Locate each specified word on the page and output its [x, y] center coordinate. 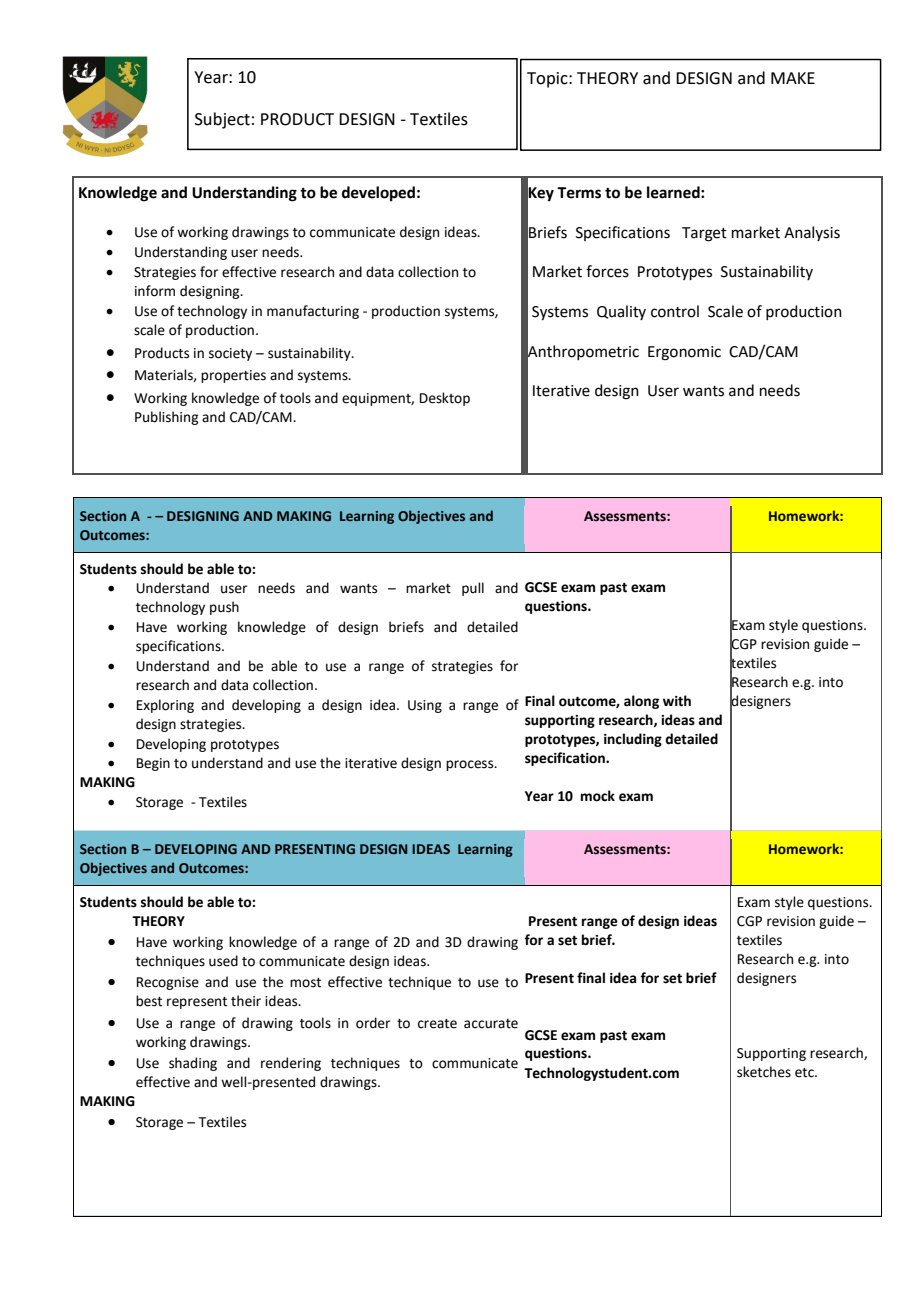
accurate [491, 1024]
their [246, 1001]
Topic [548, 80]
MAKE [793, 78]
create [437, 1024]
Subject [222, 120]
